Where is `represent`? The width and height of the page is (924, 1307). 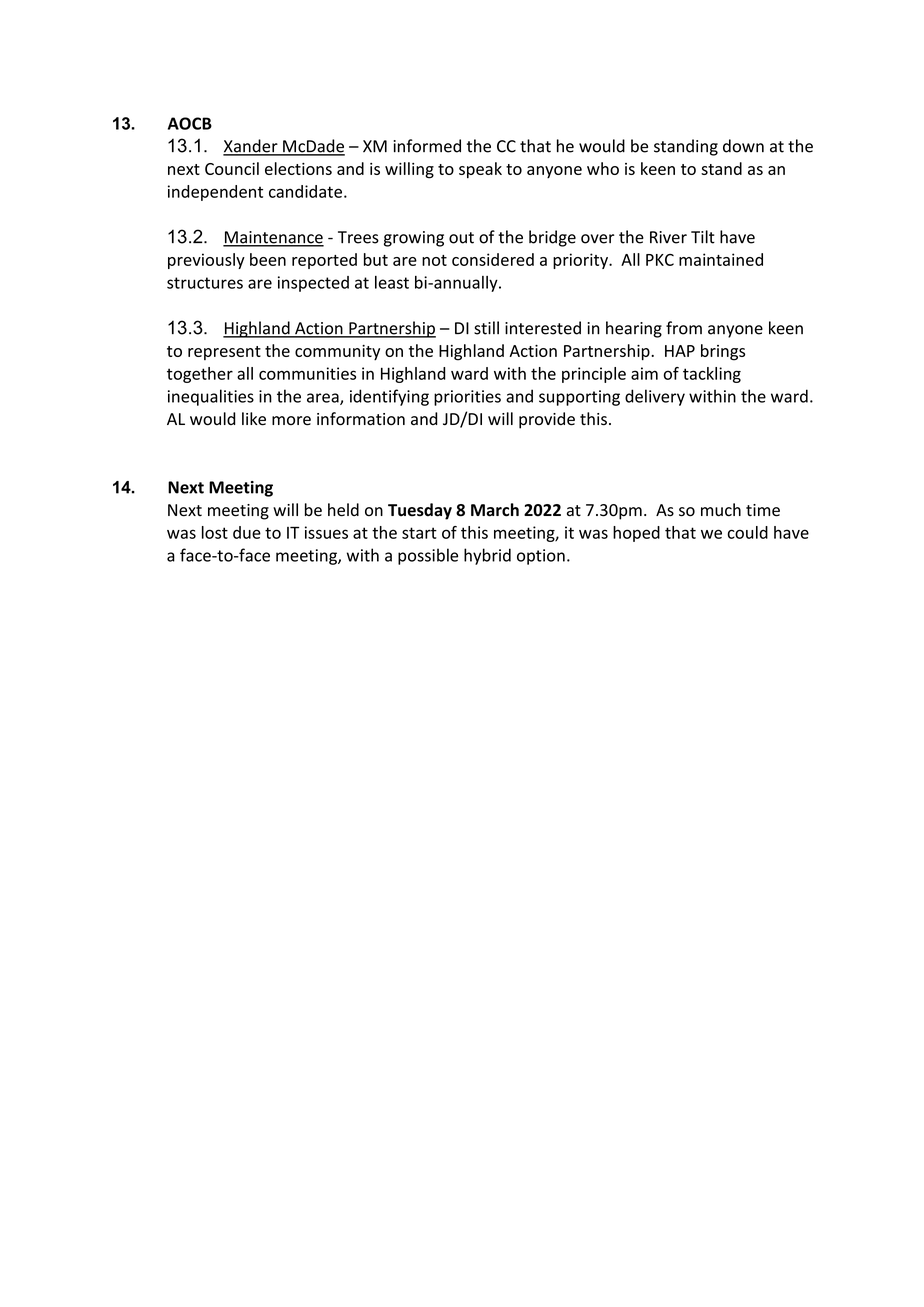 represent is located at coordinates (224, 353).
